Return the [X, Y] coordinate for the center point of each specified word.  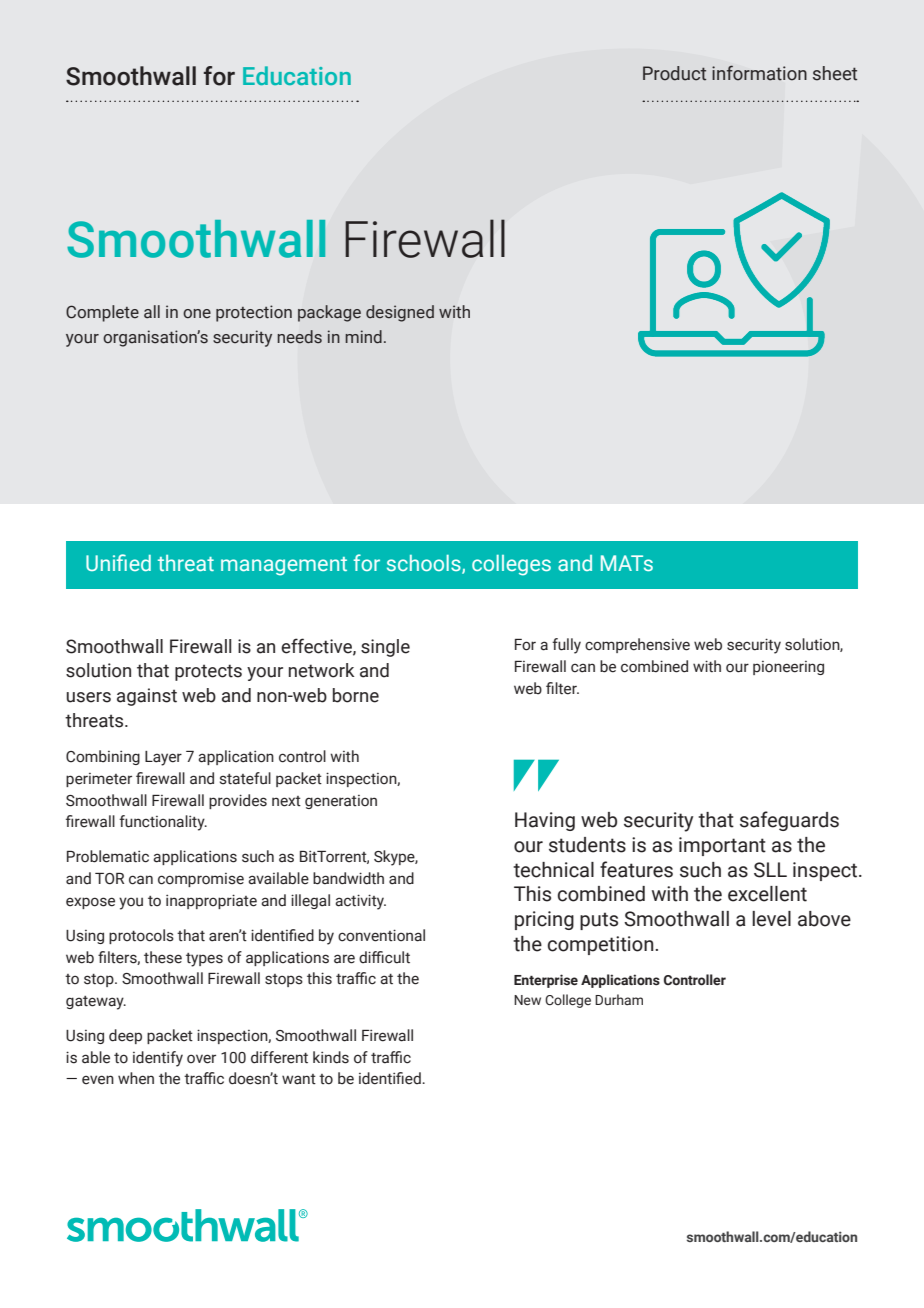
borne [356, 695]
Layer [163, 758]
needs [300, 337]
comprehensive [637, 645]
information [759, 73]
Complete [102, 313]
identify [158, 1059]
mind [363, 337]
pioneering [788, 668]
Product [674, 73]
